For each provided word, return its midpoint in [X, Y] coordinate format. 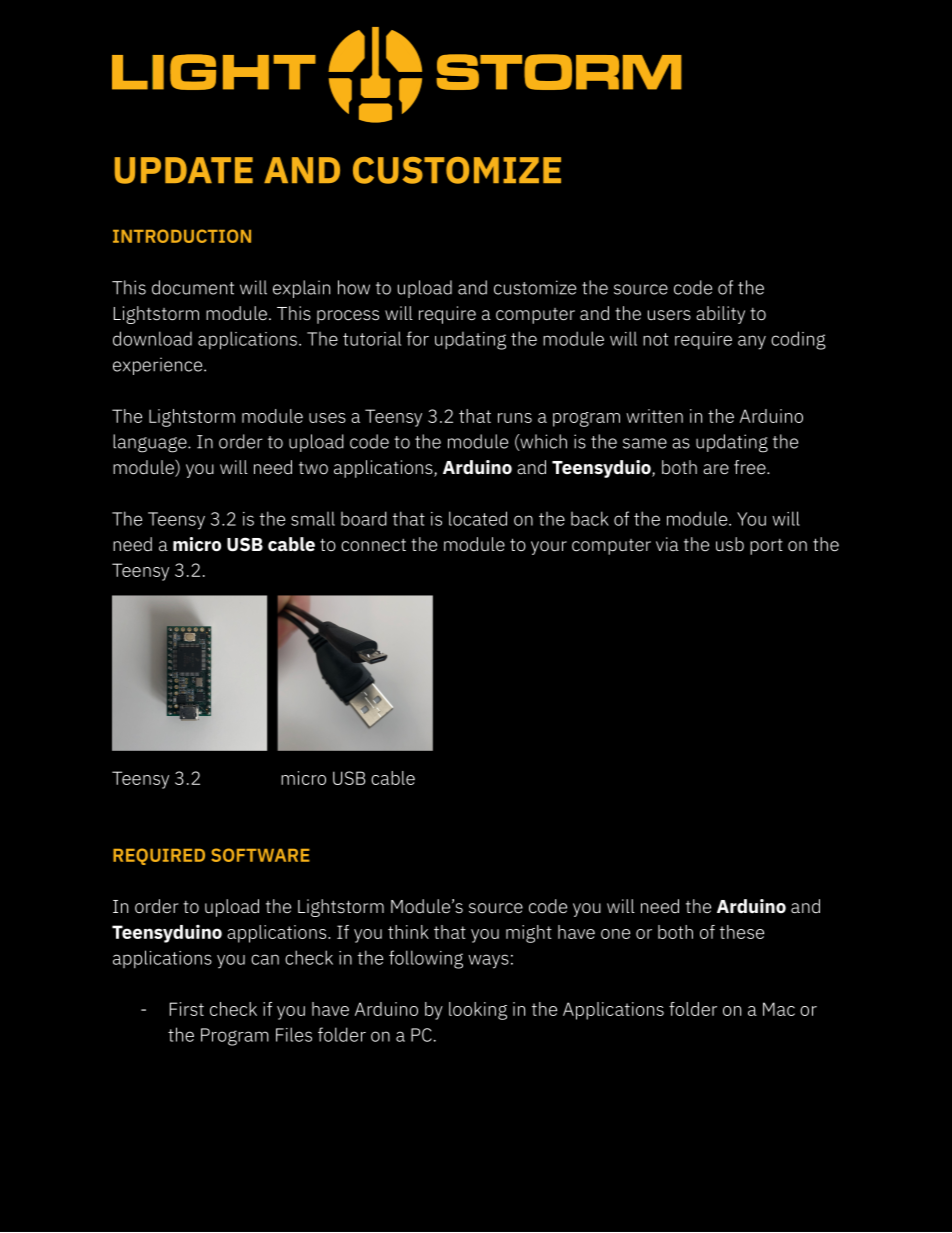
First [187, 1009]
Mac [779, 1009]
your [549, 548]
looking [478, 1011]
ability [720, 315]
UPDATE [184, 170]
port [766, 547]
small [313, 518]
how [354, 287]
